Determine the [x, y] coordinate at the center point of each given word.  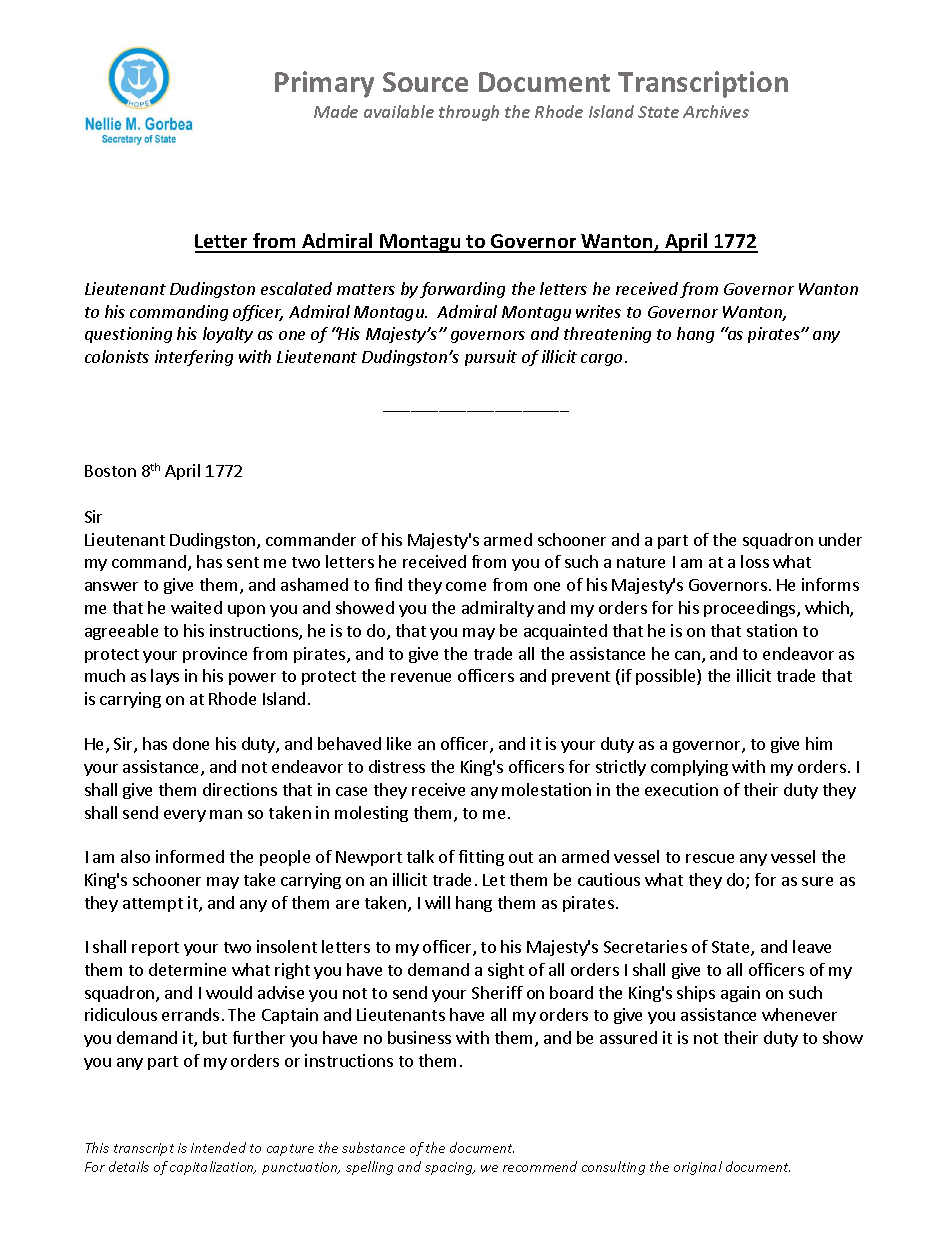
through [469, 113]
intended [218, 1147]
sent [243, 562]
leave [812, 946]
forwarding [462, 290]
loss [755, 561]
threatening [607, 335]
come [466, 586]
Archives [716, 111]
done [191, 743]
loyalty [228, 335]
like [399, 743]
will [437, 902]
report [155, 949]
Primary [324, 84]
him [819, 743]
